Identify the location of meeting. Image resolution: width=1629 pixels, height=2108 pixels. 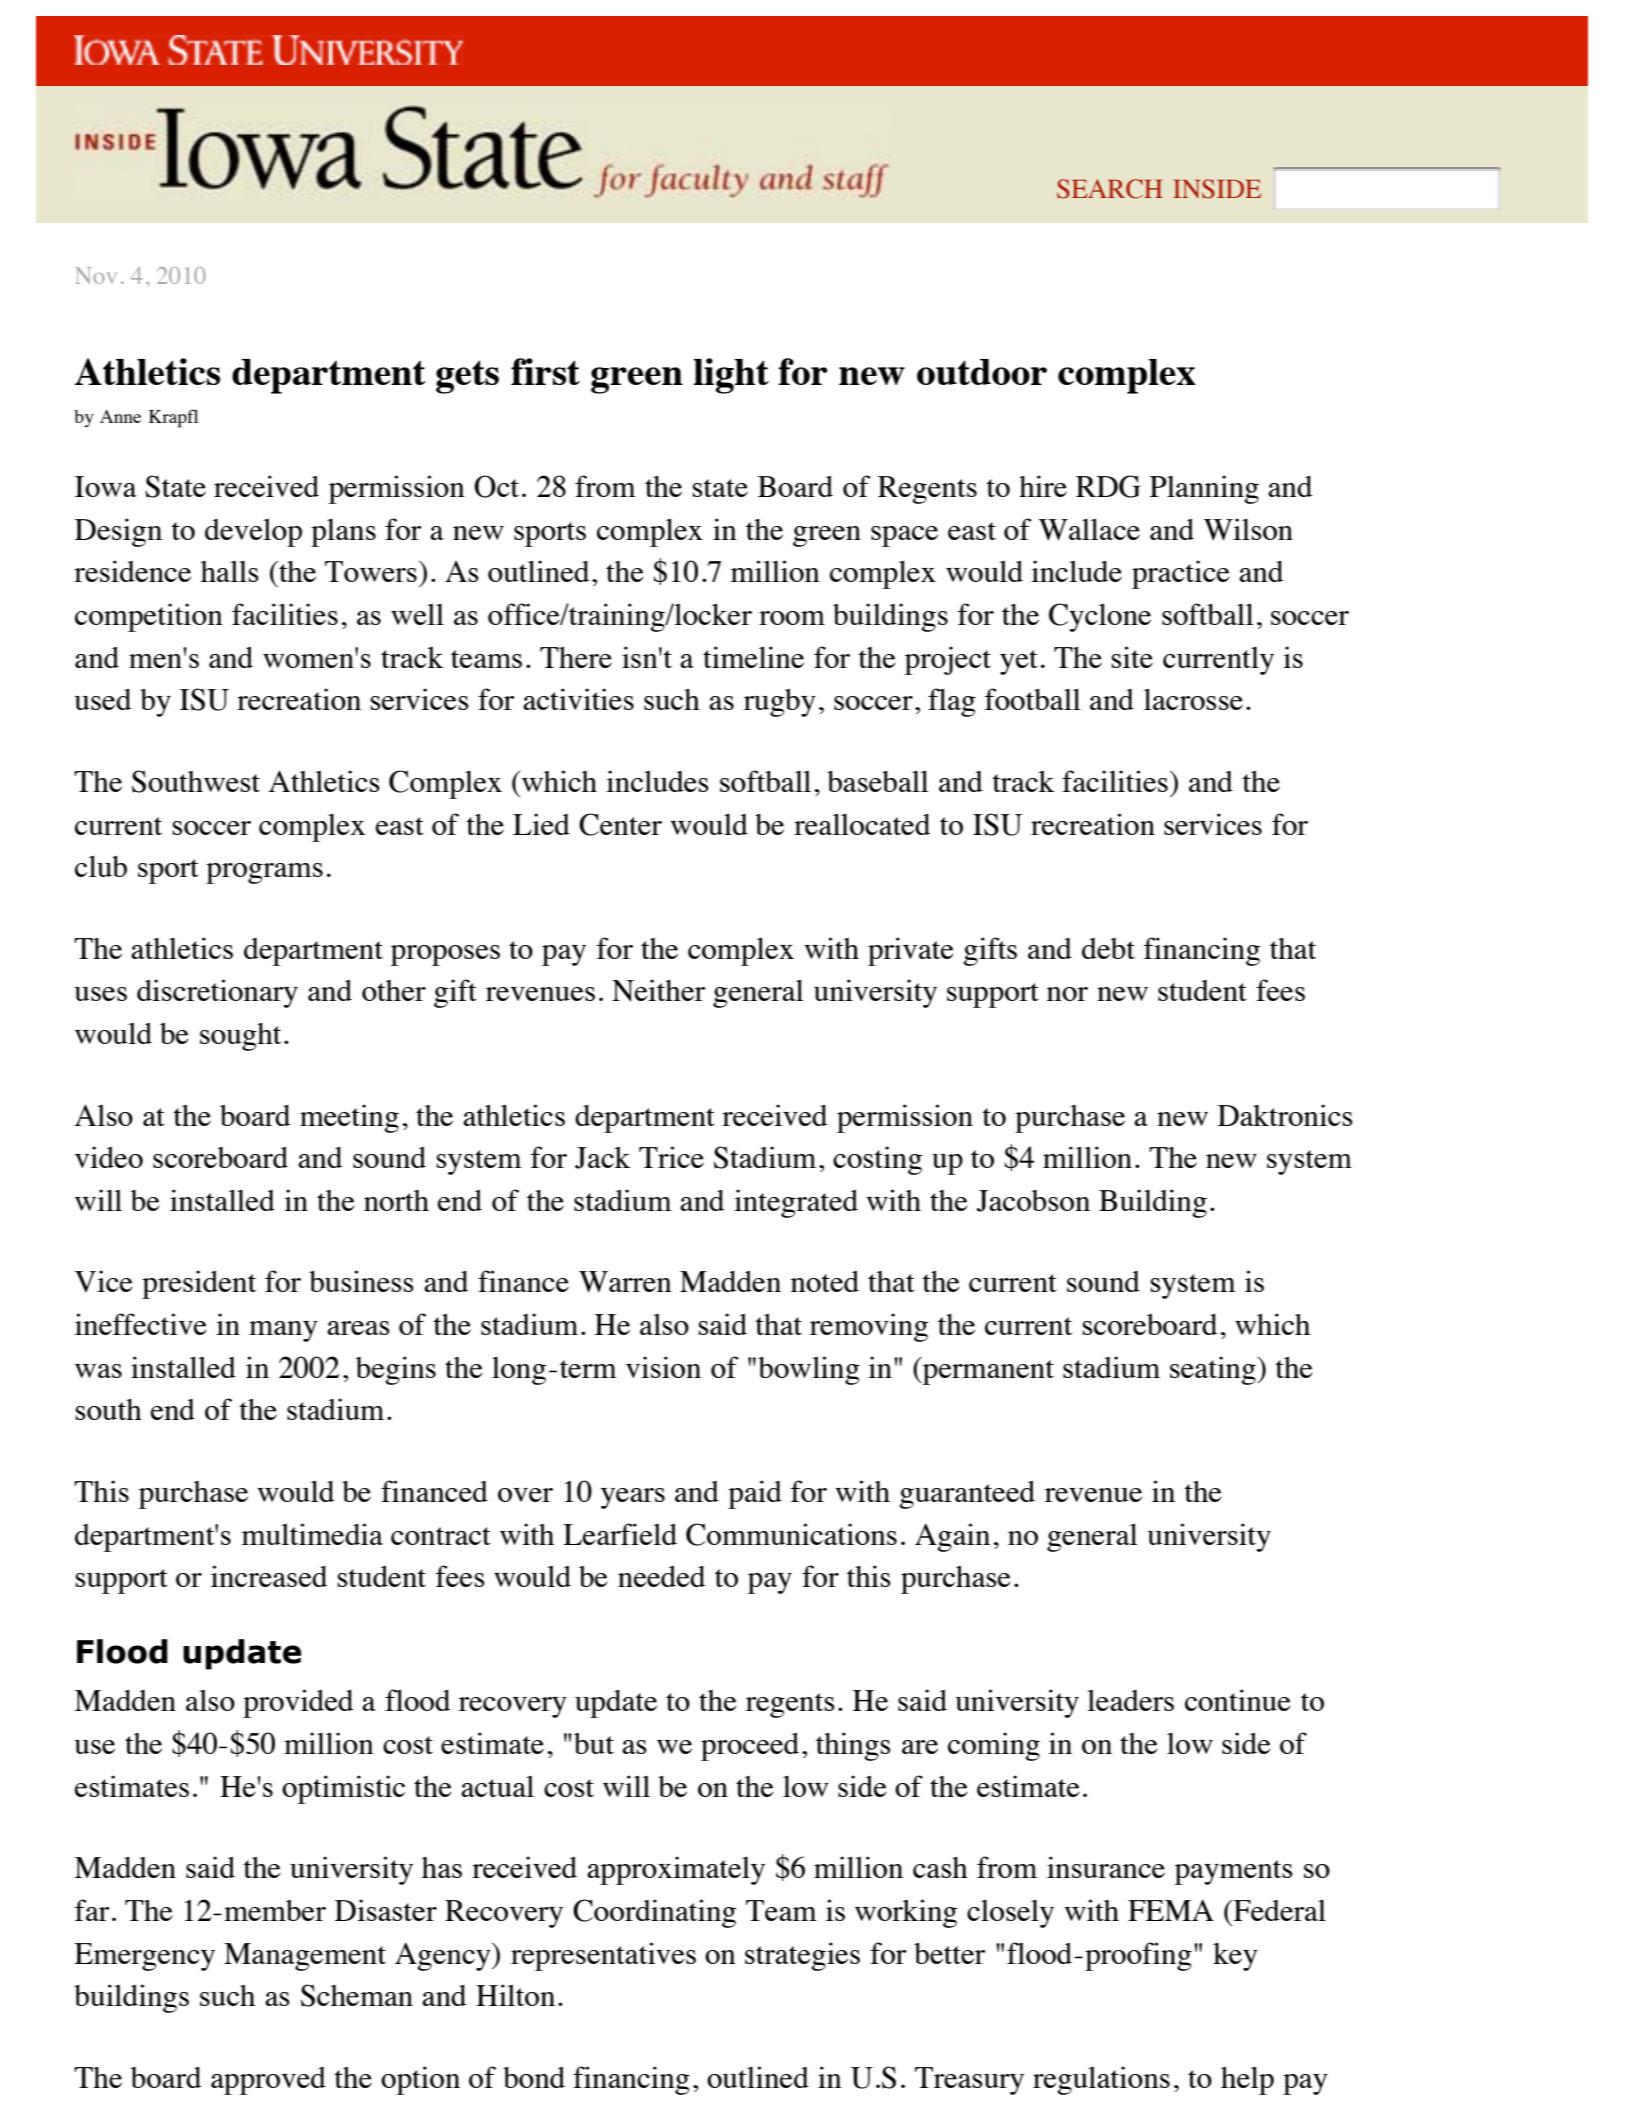
(349, 1118).
